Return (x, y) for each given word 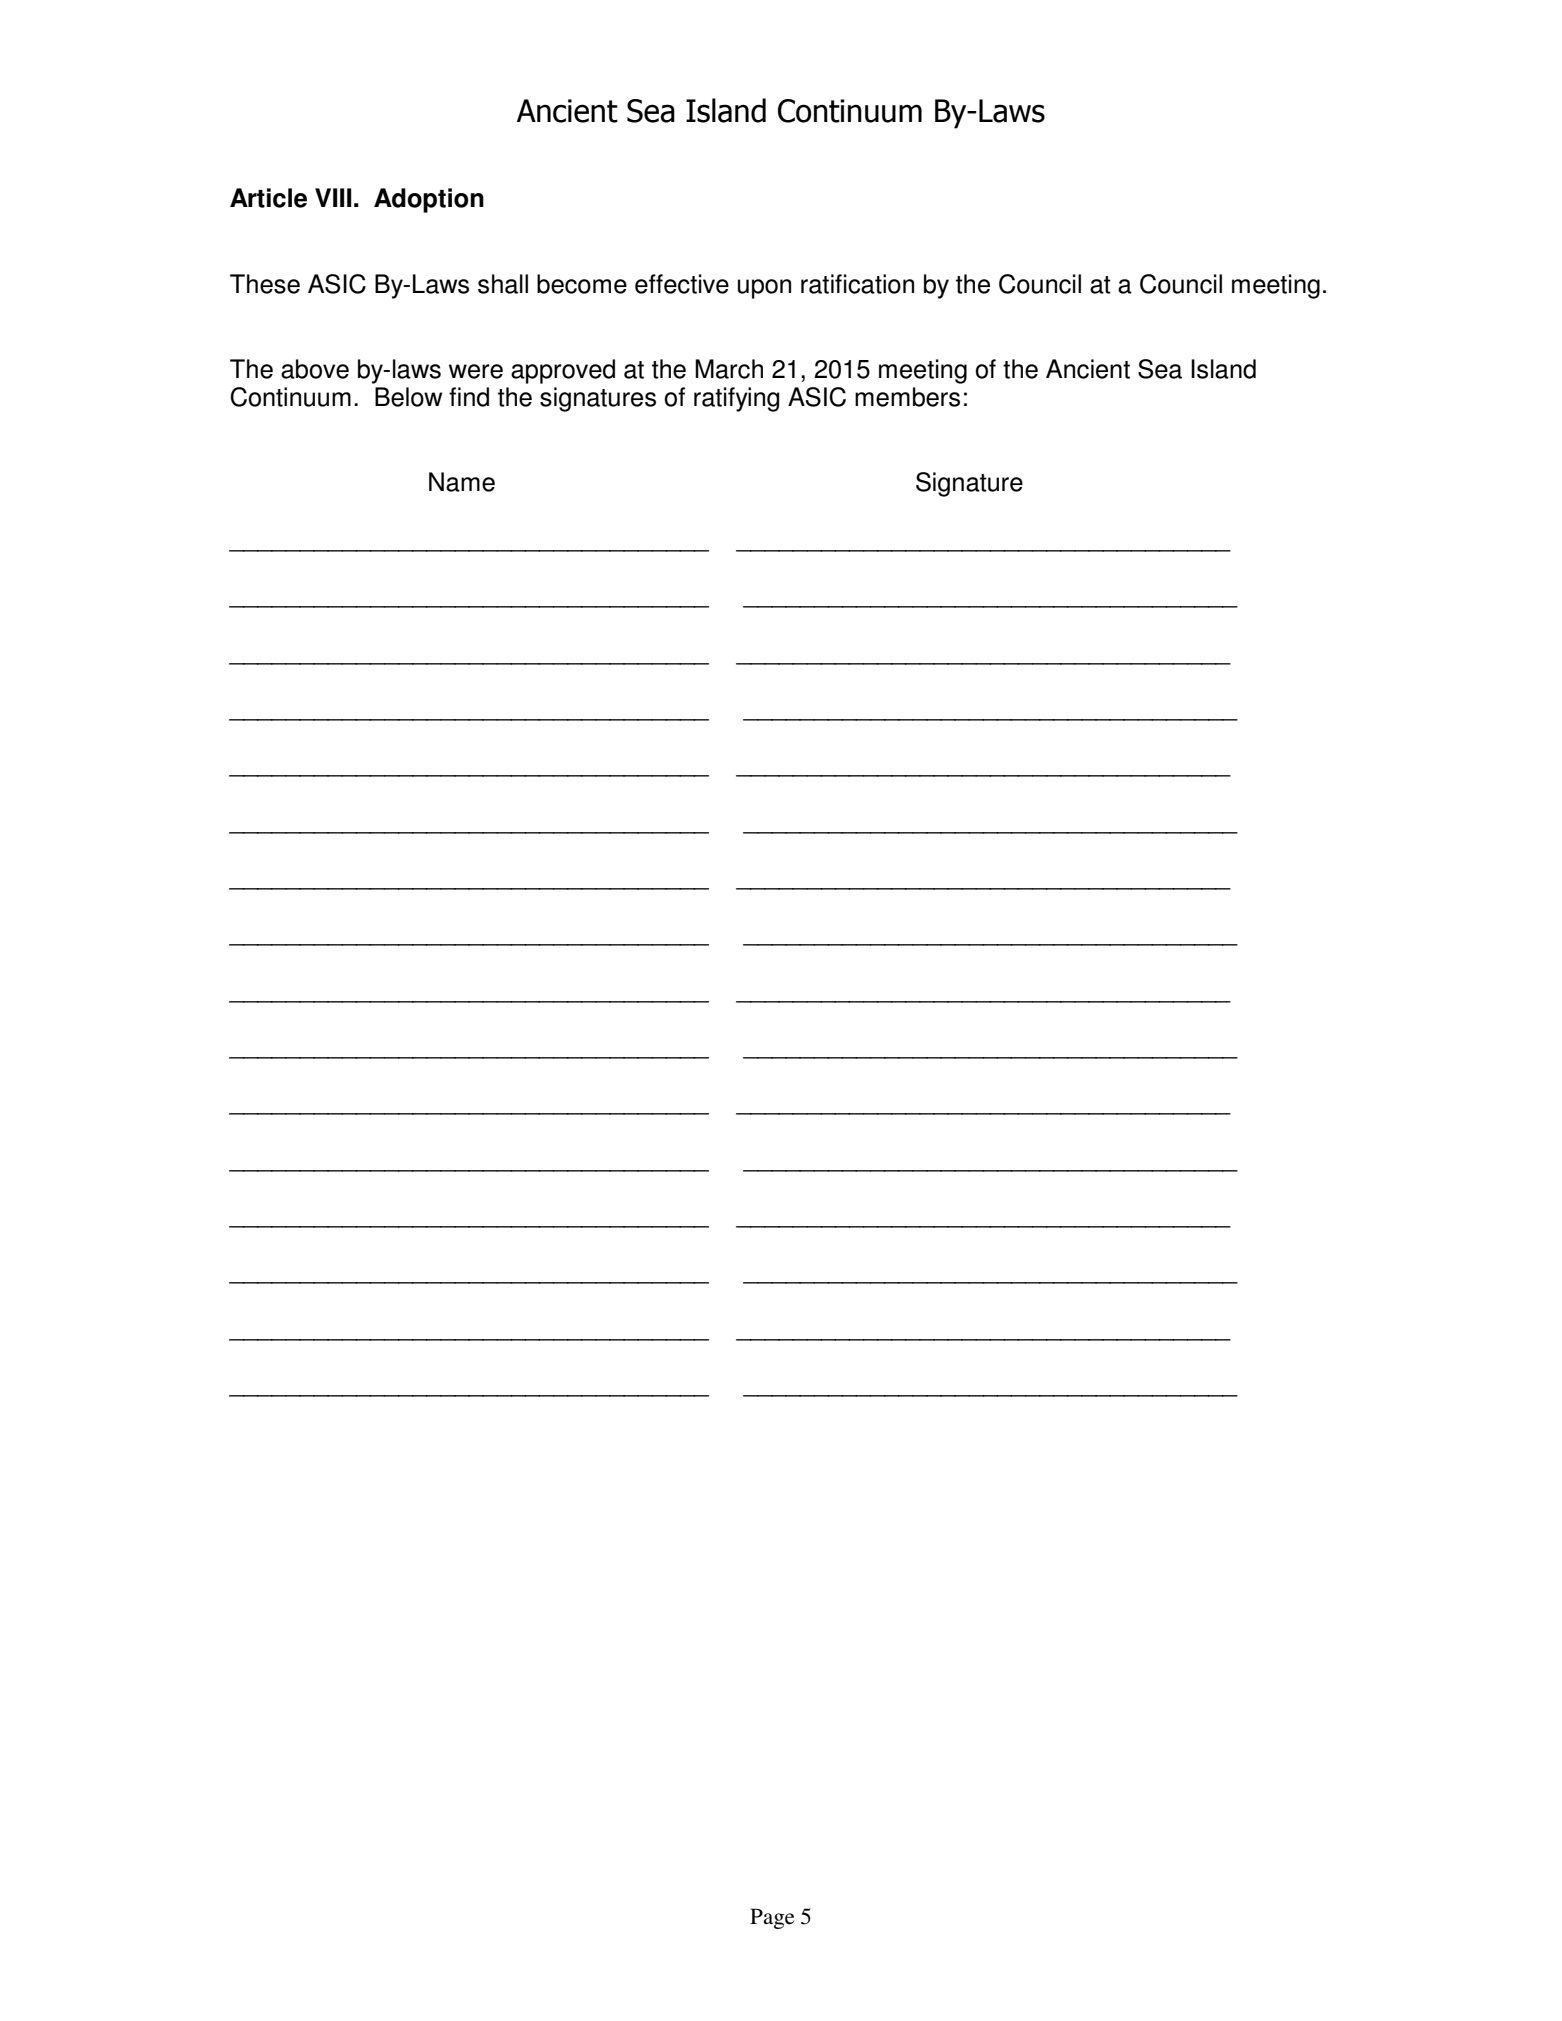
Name (462, 482)
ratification (857, 284)
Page (772, 1918)
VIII (333, 197)
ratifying (737, 399)
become (582, 284)
